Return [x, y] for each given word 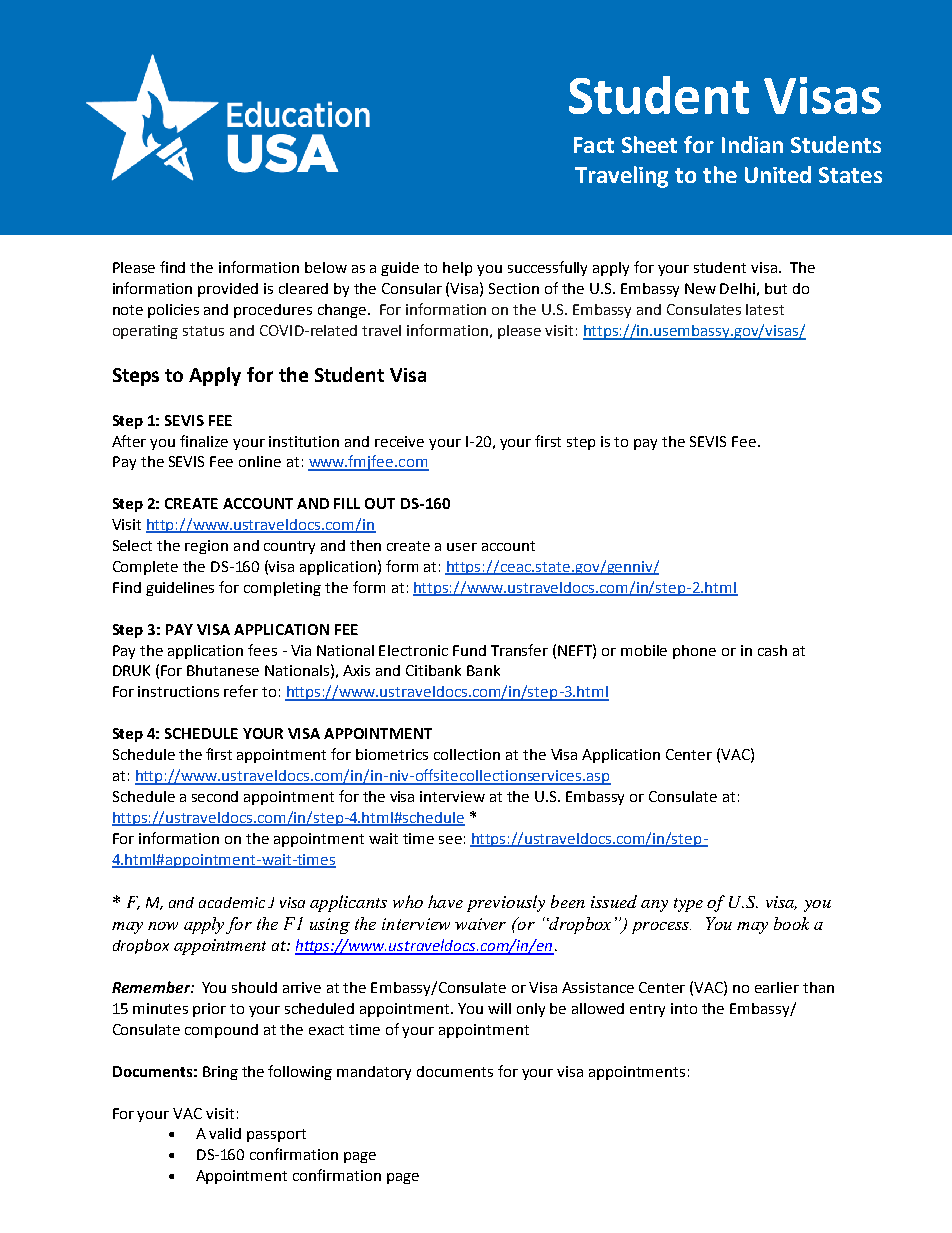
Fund [469, 650]
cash [772, 650]
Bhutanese [223, 670]
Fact [594, 145]
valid [225, 1133]
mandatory [374, 1073]
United [778, 174]
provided [228, 290]
